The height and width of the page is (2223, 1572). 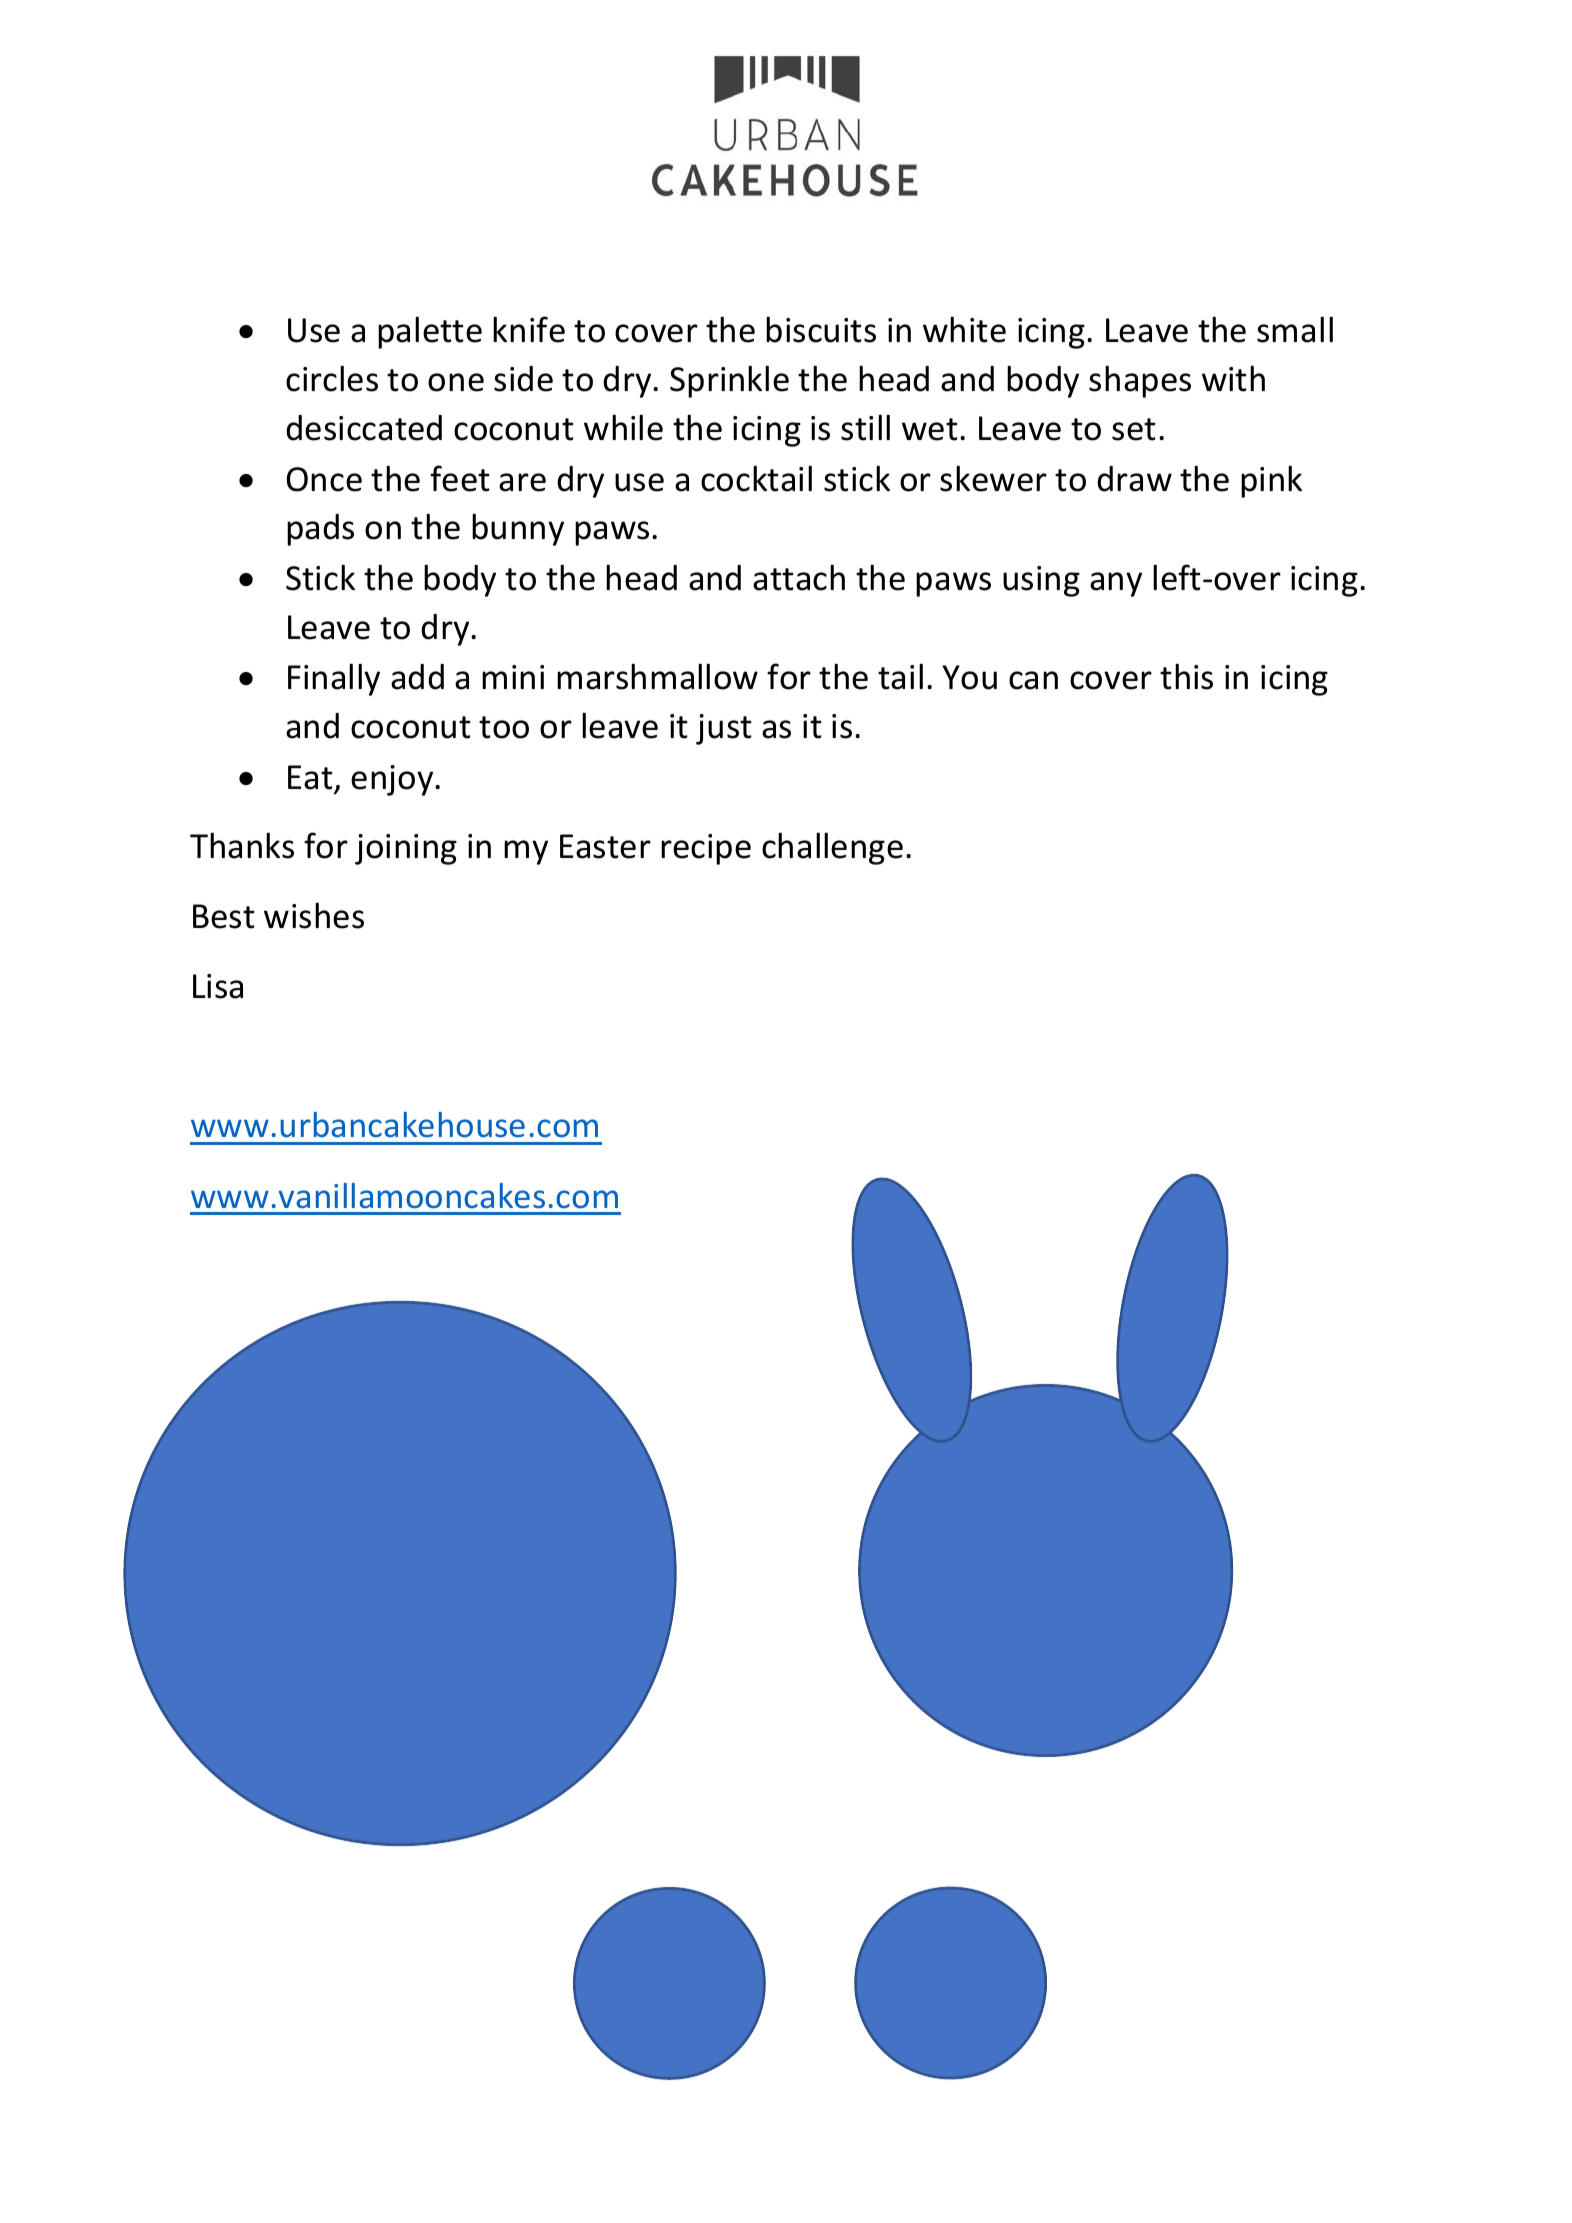 I want to click on circles, so click(x=332, y=378).
